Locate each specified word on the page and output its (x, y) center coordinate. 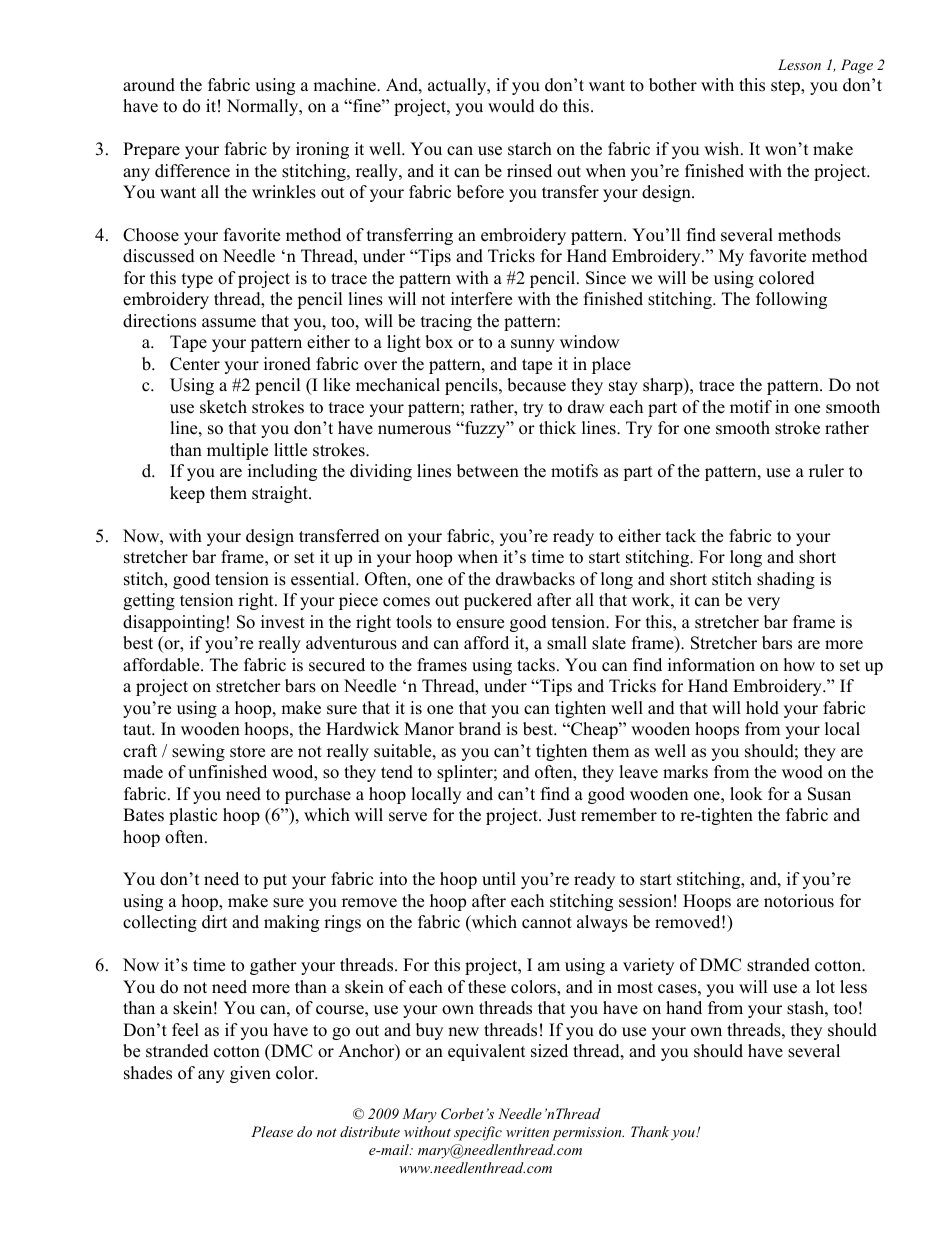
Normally (264, 107)
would (511, 106)
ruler (826, 471)
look (746, 794)
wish (723, 149)
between (488, 471)
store (247, 752)
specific (478, 1133)
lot (825, 987)
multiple (237, 451)
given (250, 1074)
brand (480, 729)
